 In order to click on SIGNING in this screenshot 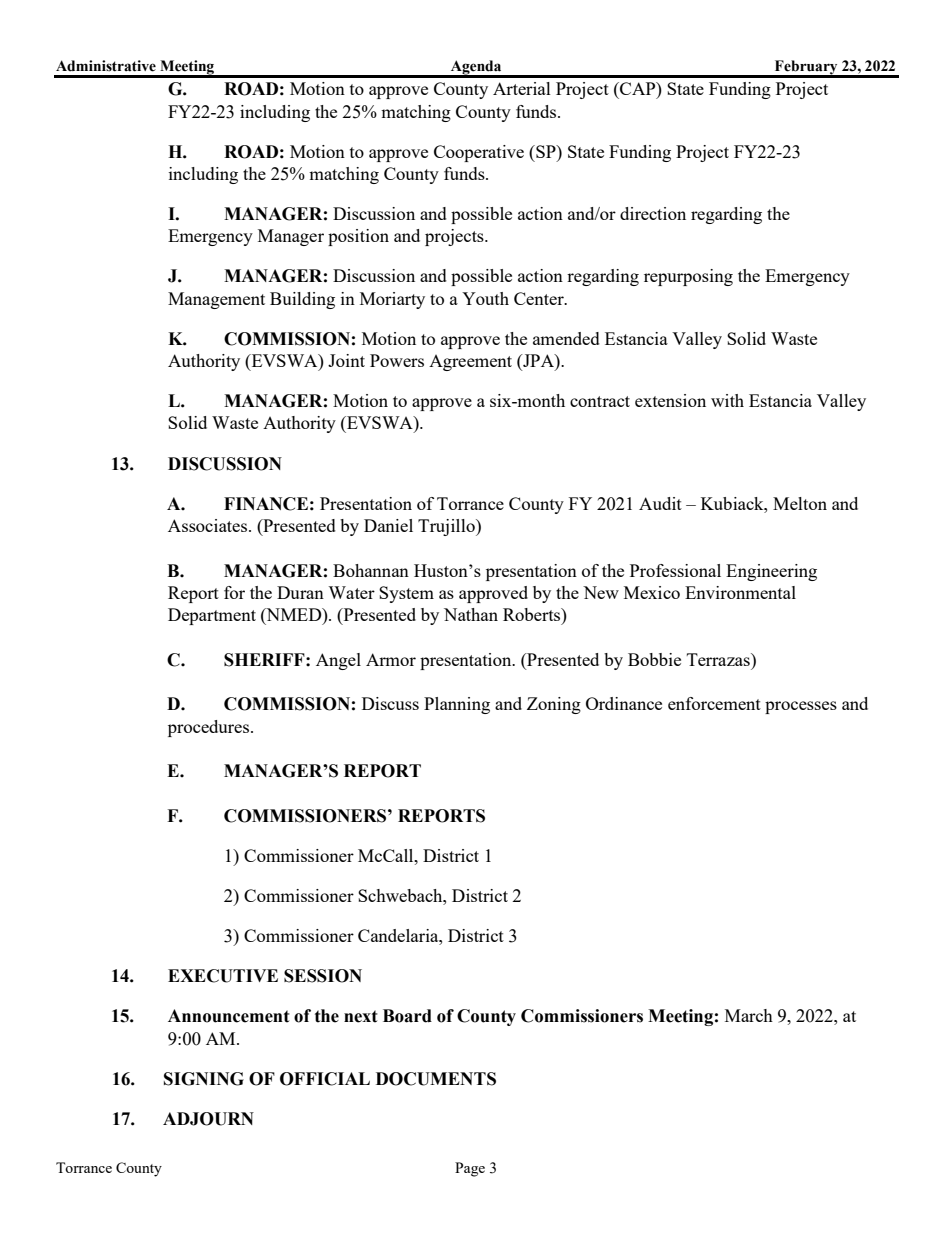, I will do `click(204, 1079)`.
